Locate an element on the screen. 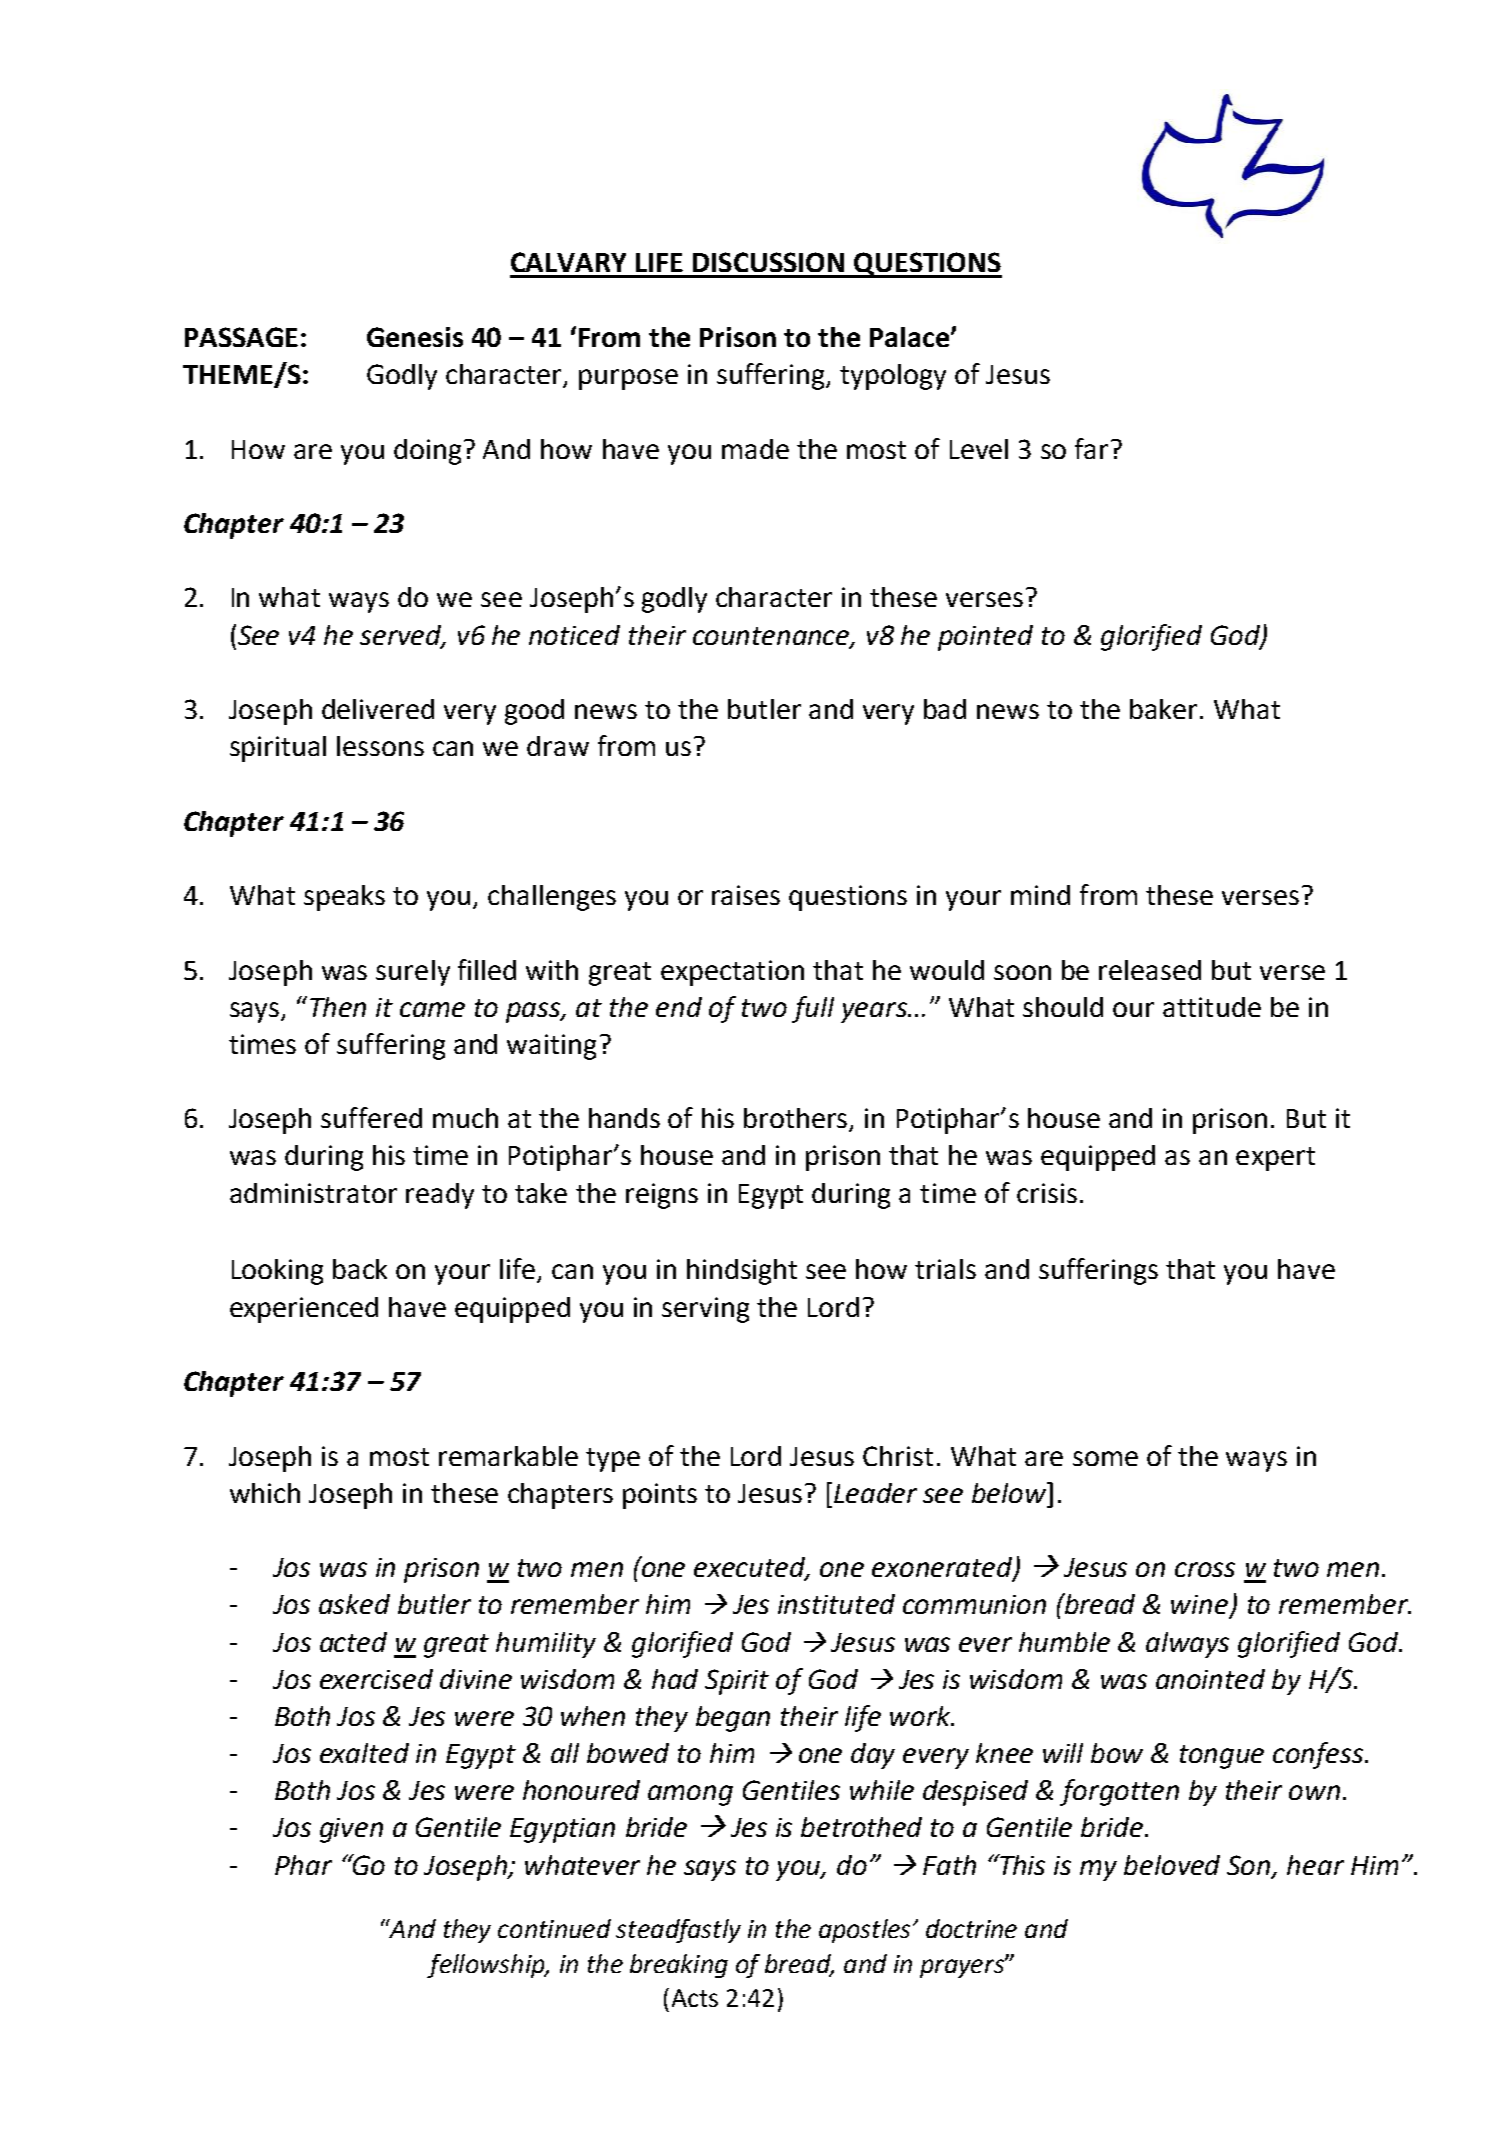  baker is located at coordinates (1165, 709).
